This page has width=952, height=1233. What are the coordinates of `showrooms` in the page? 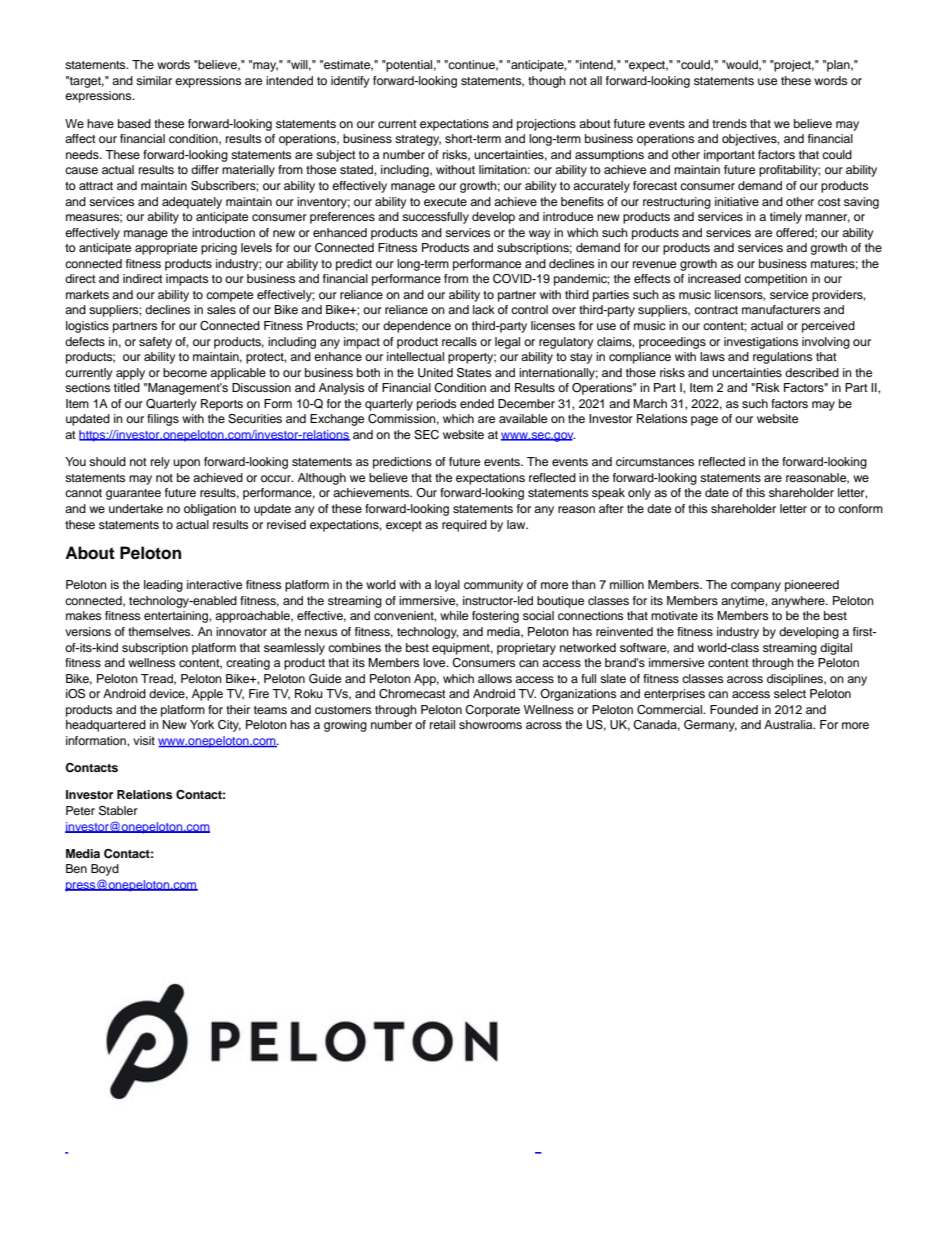 It's located at (490, 724).
